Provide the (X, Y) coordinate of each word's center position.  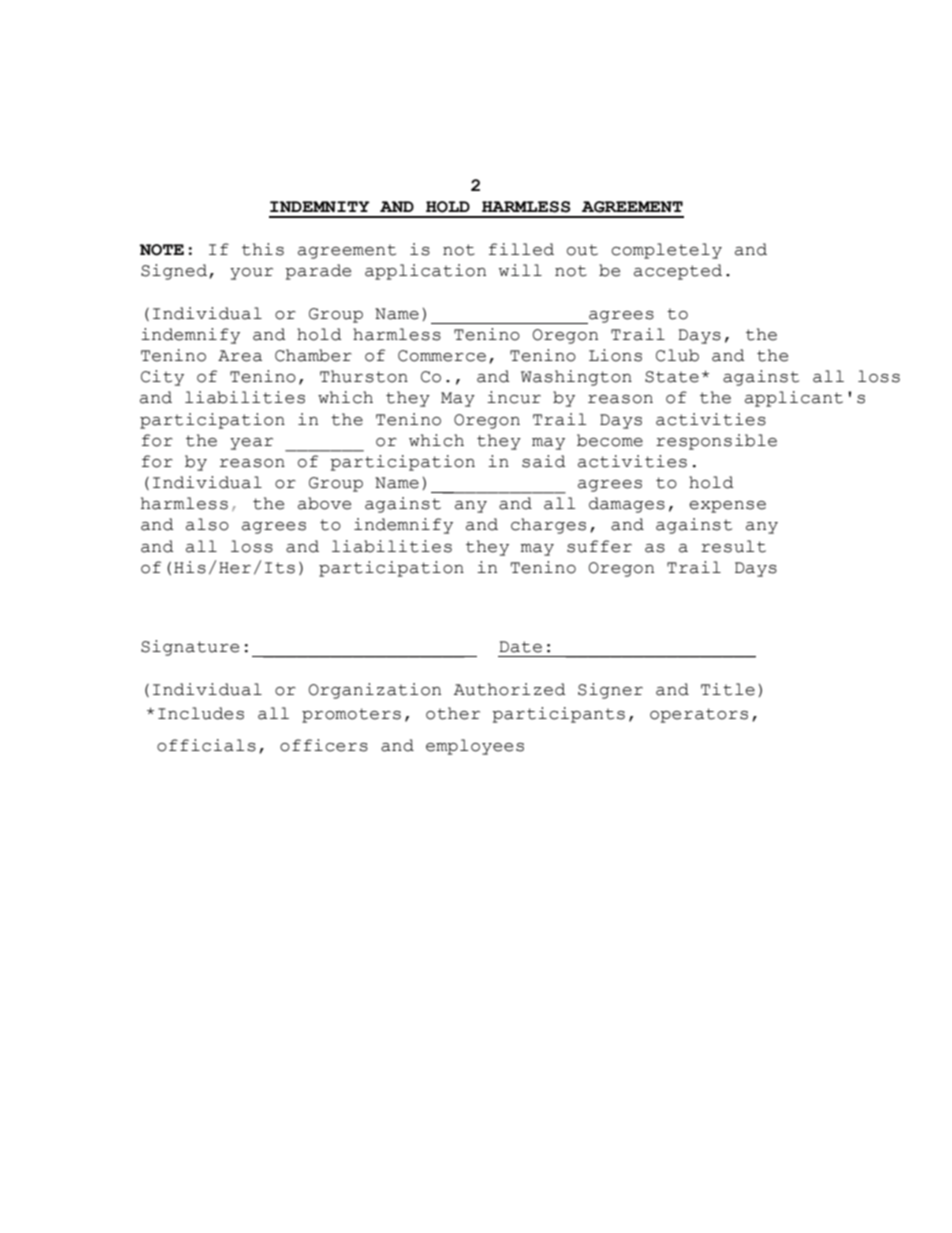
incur (514, 397)
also (207, 524)
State (672, 377)
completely (666, 251)
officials (206, 745)
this (263, 249)
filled (521, 249)
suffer (599, 546)
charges (548, 526)
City (162, 378)
